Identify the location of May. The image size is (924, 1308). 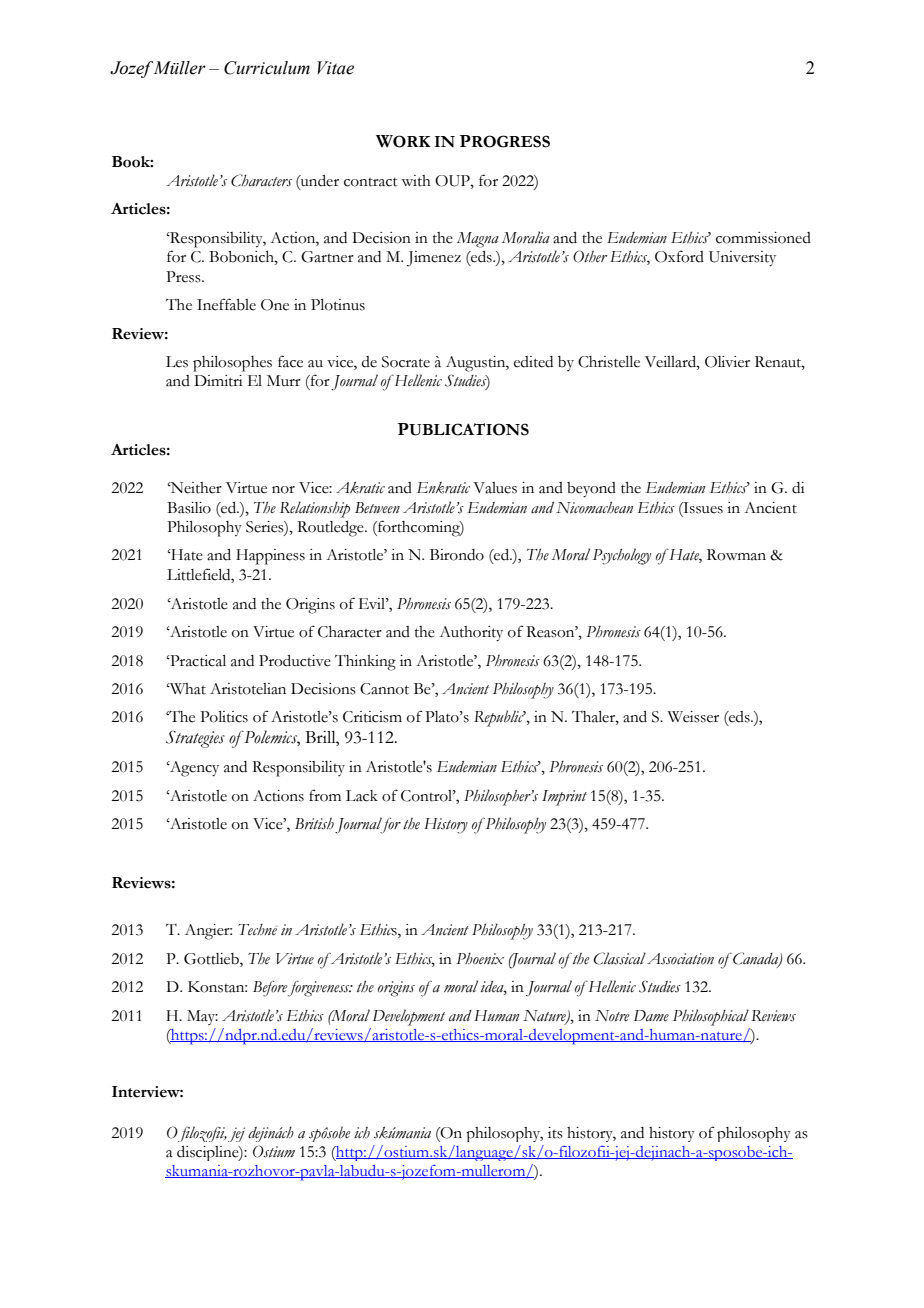
(202, 1017).
